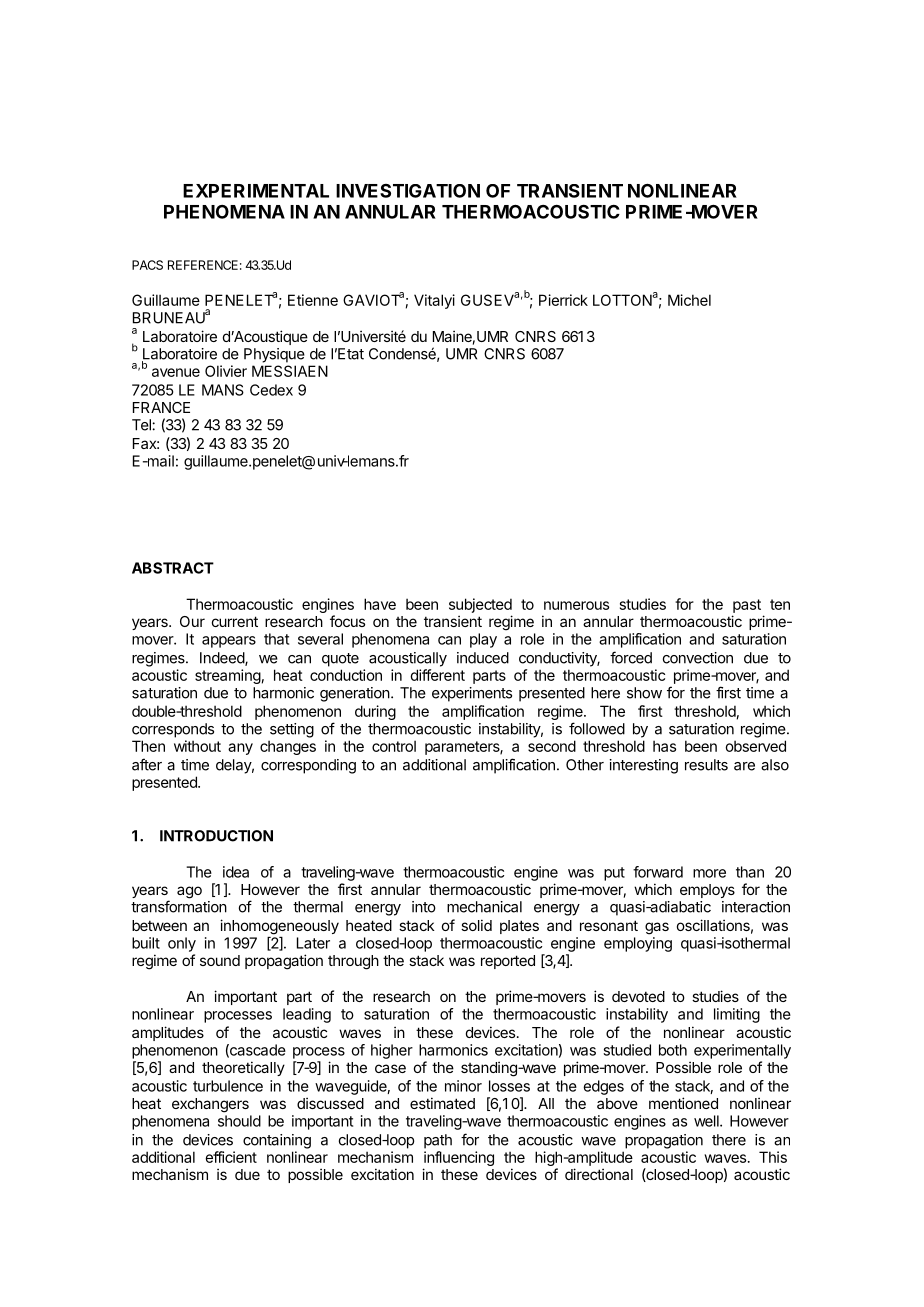 The image size is (924, 1307). I want to click on efficient, so click(231, 1157).
